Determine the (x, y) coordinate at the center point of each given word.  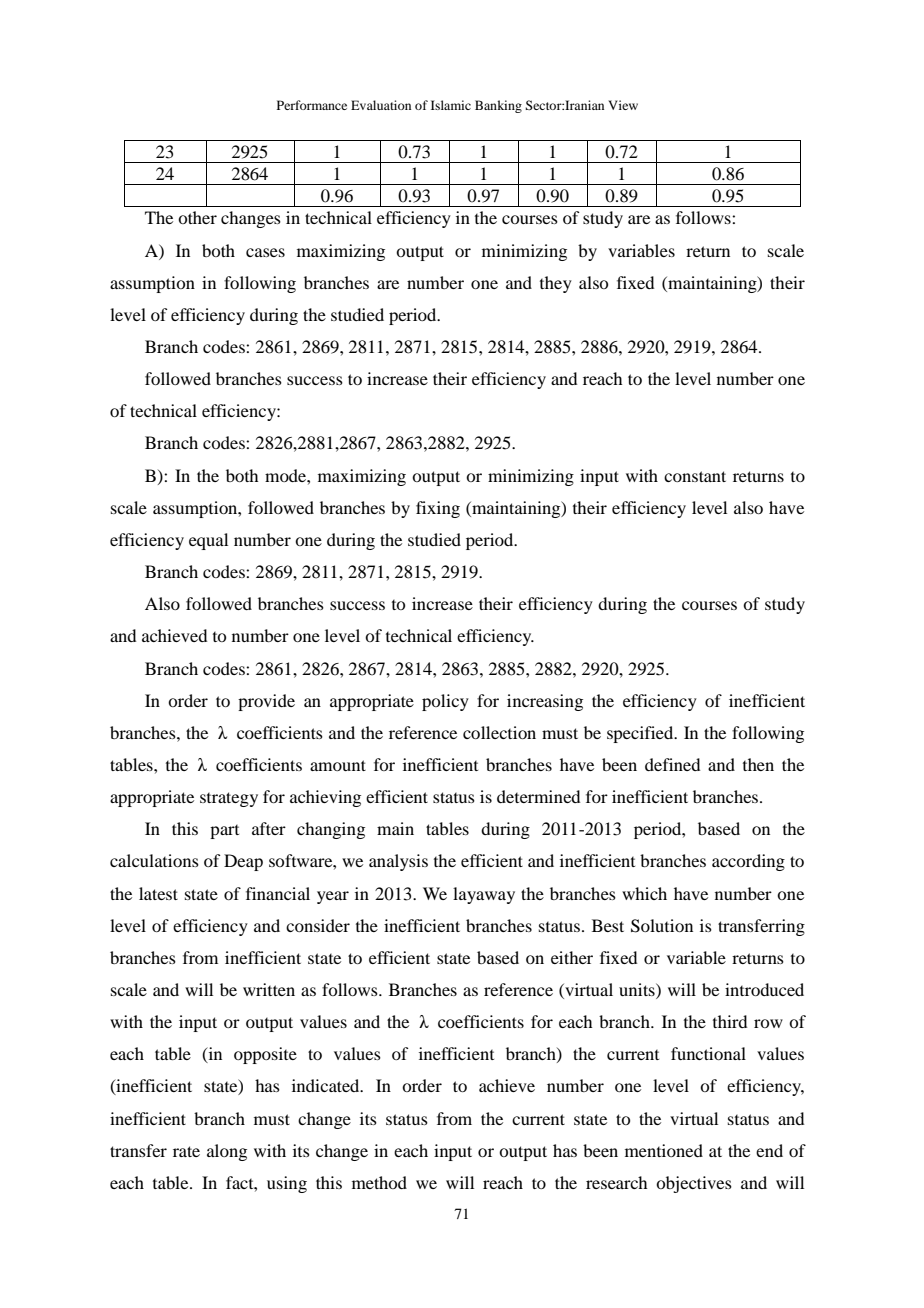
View (623, 105)
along (227, 1152)
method (379, 1182)
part (224, 832)
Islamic (451, 105)
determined (538, 796)
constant (695, 476)
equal (208, 541)
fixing (438, 509)
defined (672, 764)
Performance (312, 105)
